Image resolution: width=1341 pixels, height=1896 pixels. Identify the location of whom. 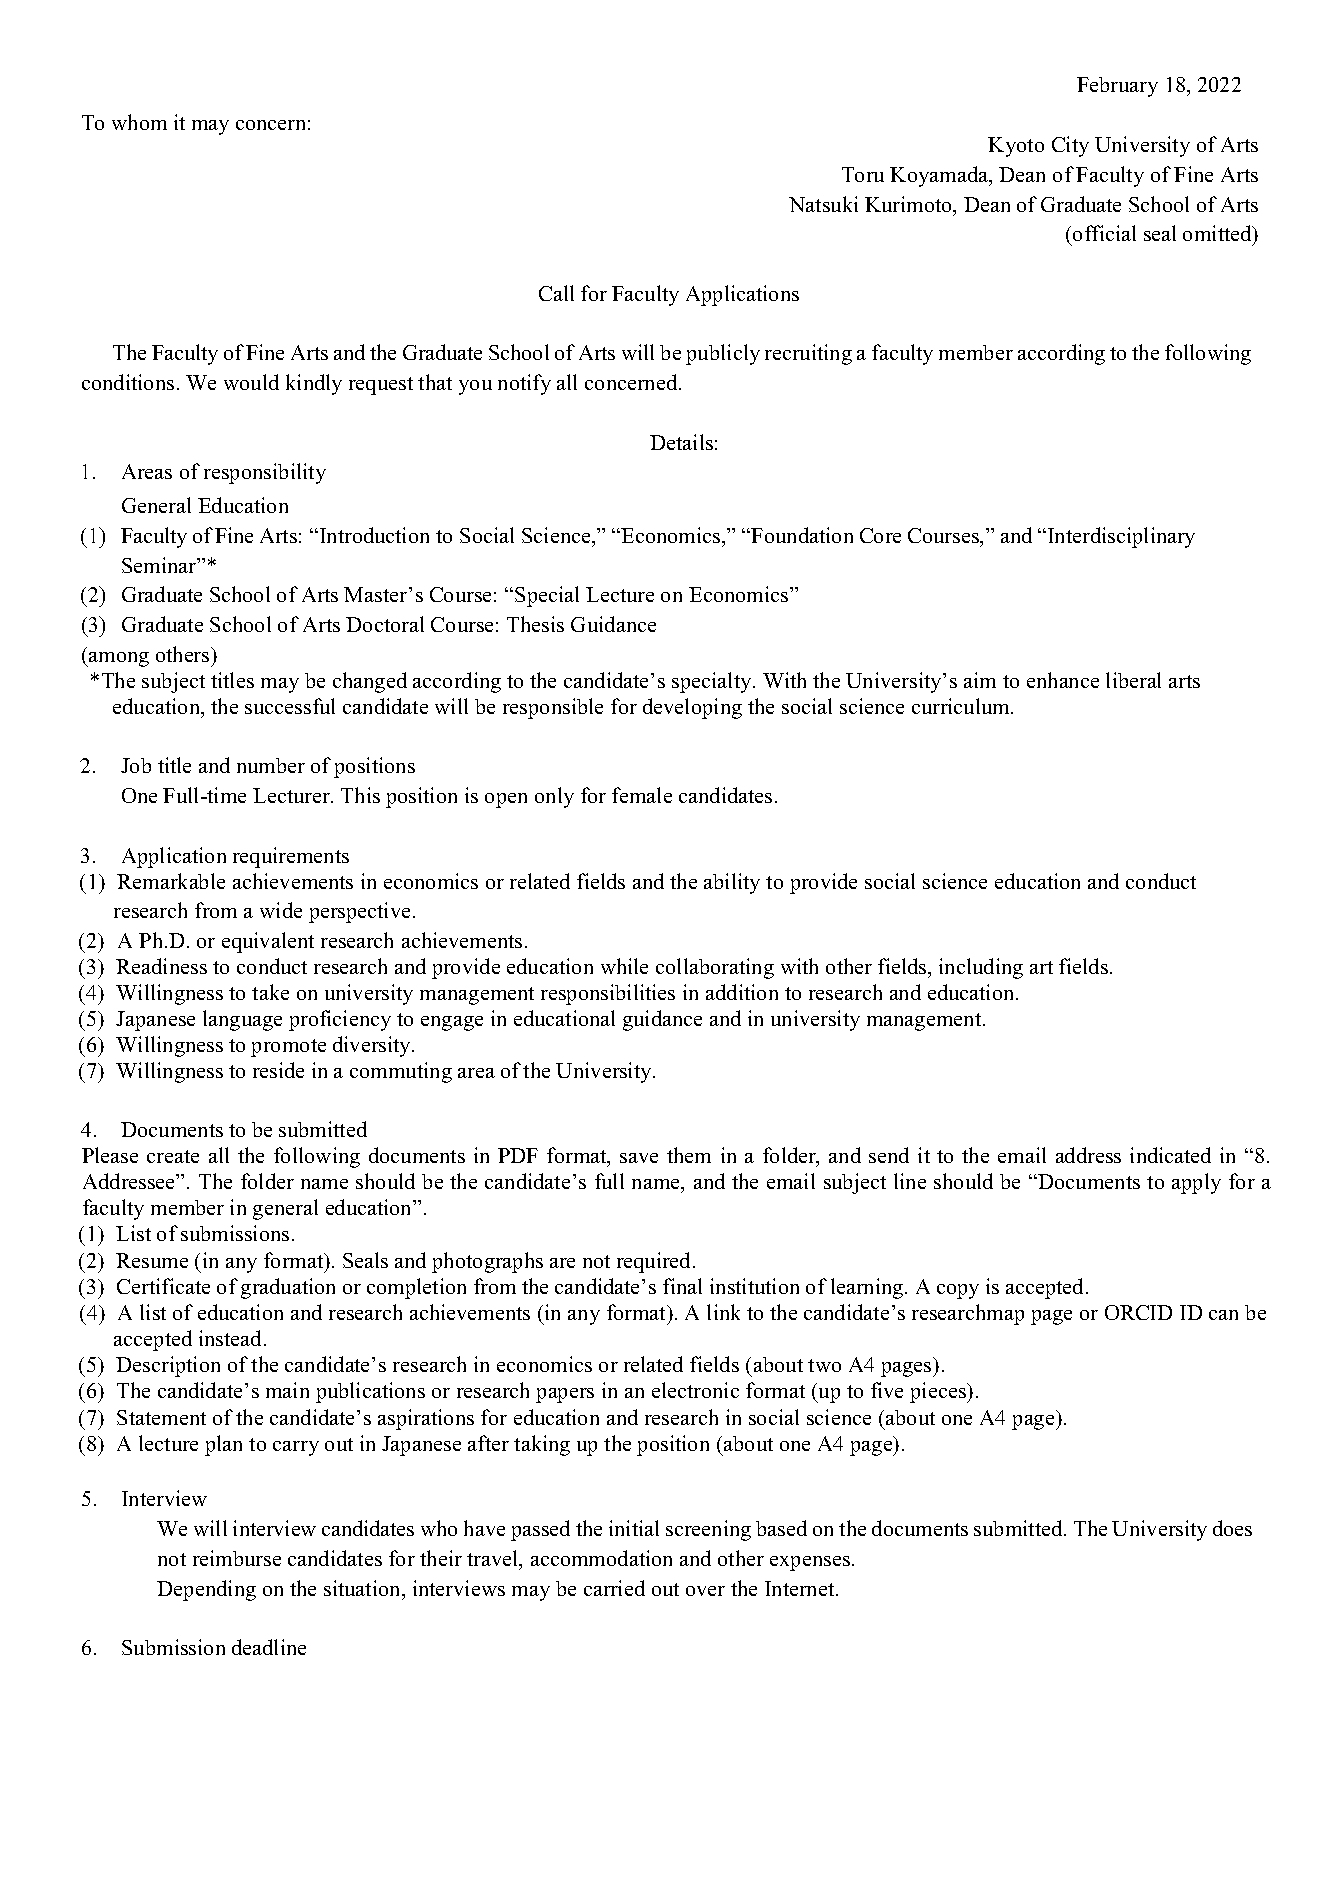
(139, 122).
